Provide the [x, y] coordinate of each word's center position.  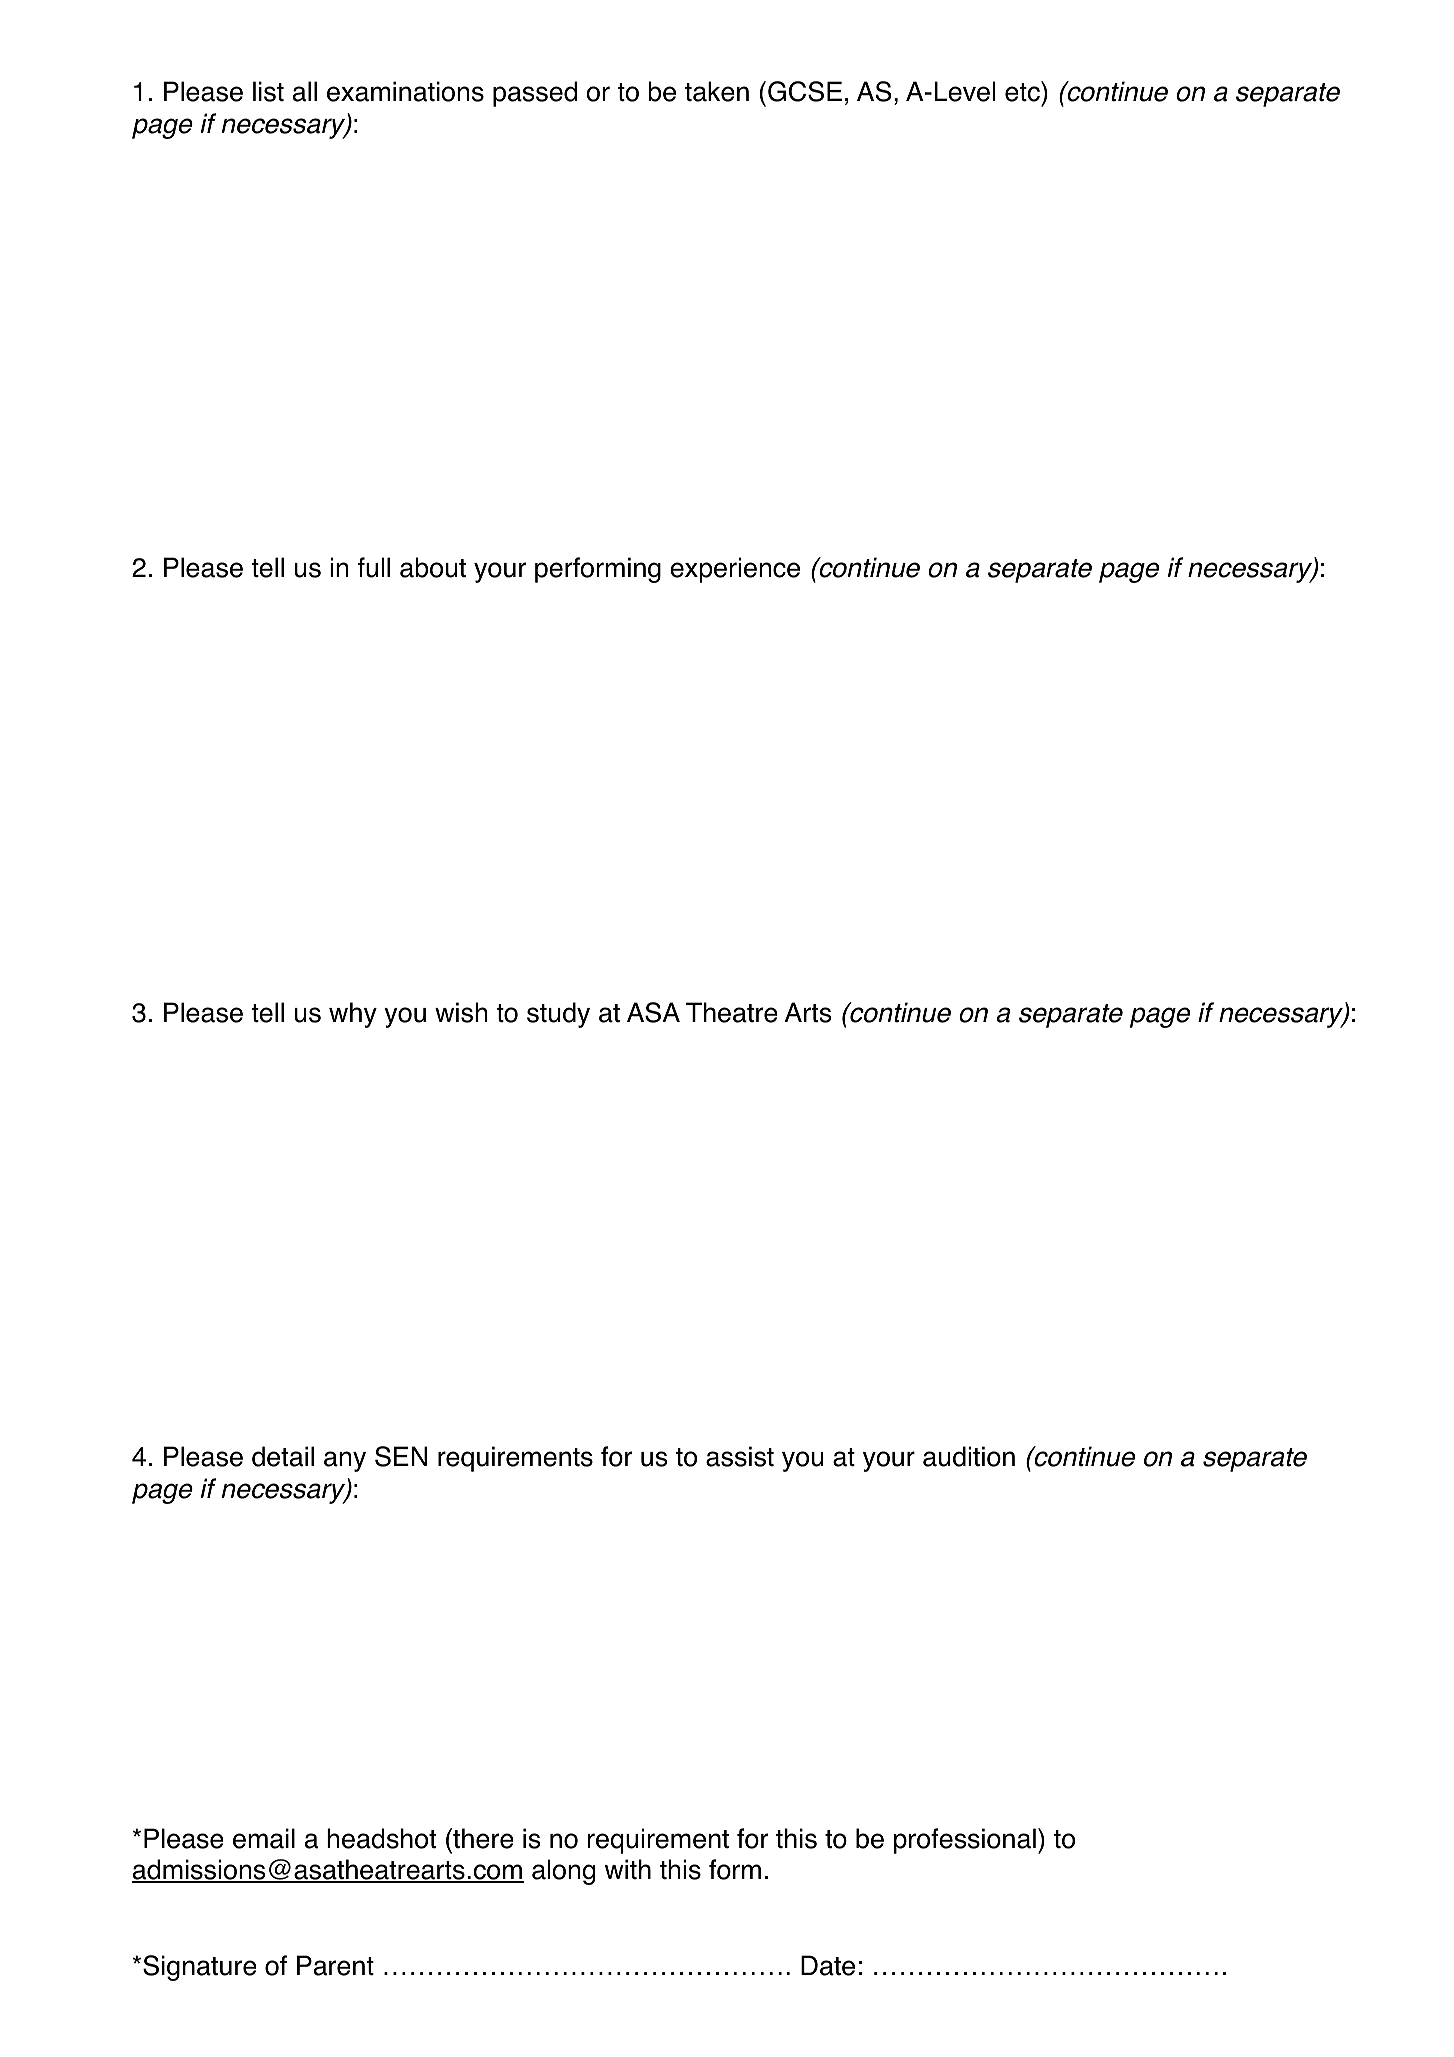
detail [283, 1456]
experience [735, 570]
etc [1023, 91]
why [353, 1015]
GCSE [805, 91]
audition [969, 1456]
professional [965, 1841]
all [305, 91]
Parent [335, 1965]
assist [740, 1456]
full [374, 567]
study [558, 1015]
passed [535, 94]
